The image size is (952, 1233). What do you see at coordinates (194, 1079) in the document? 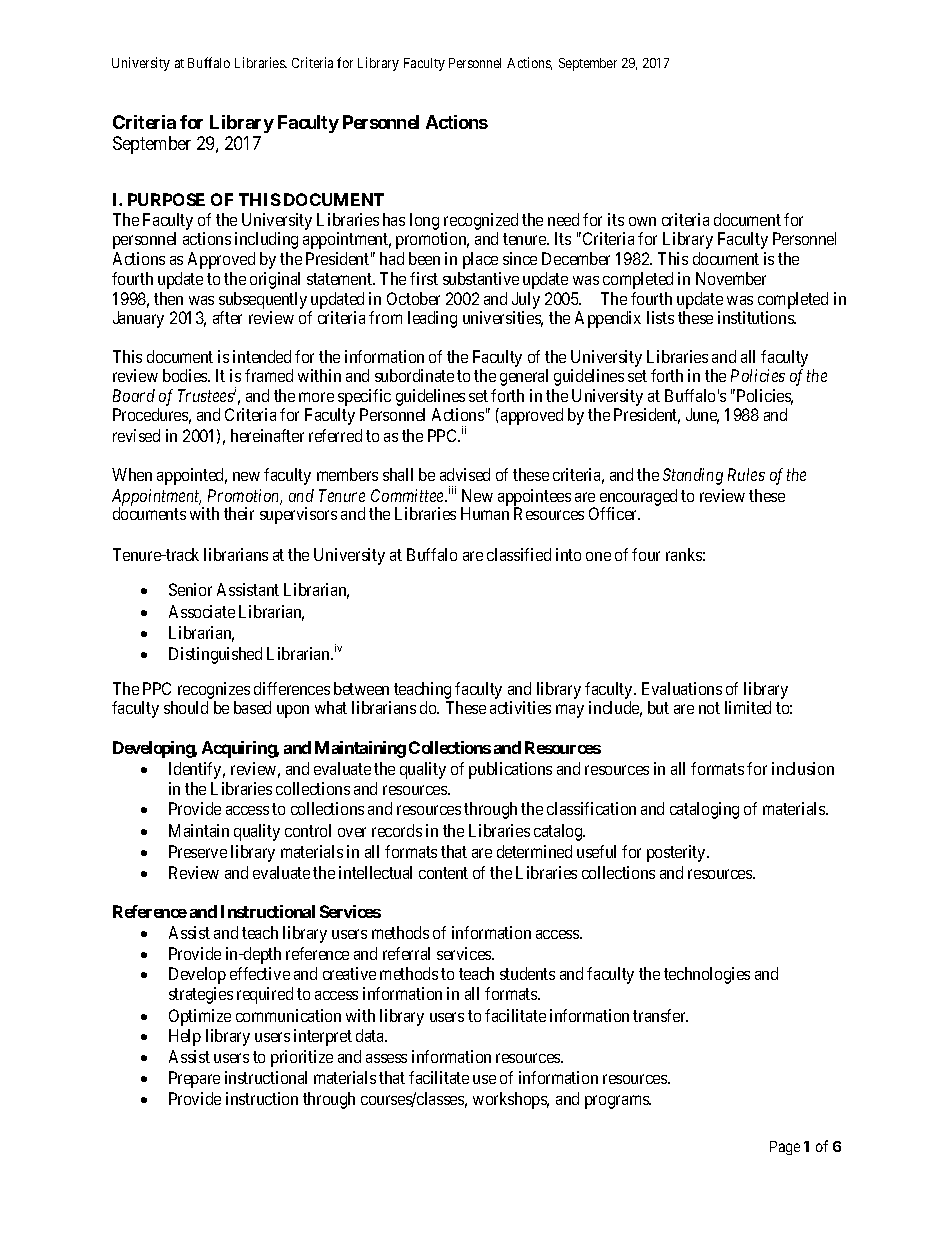
I see `Prepare` at bounding box center [194, 1079].
